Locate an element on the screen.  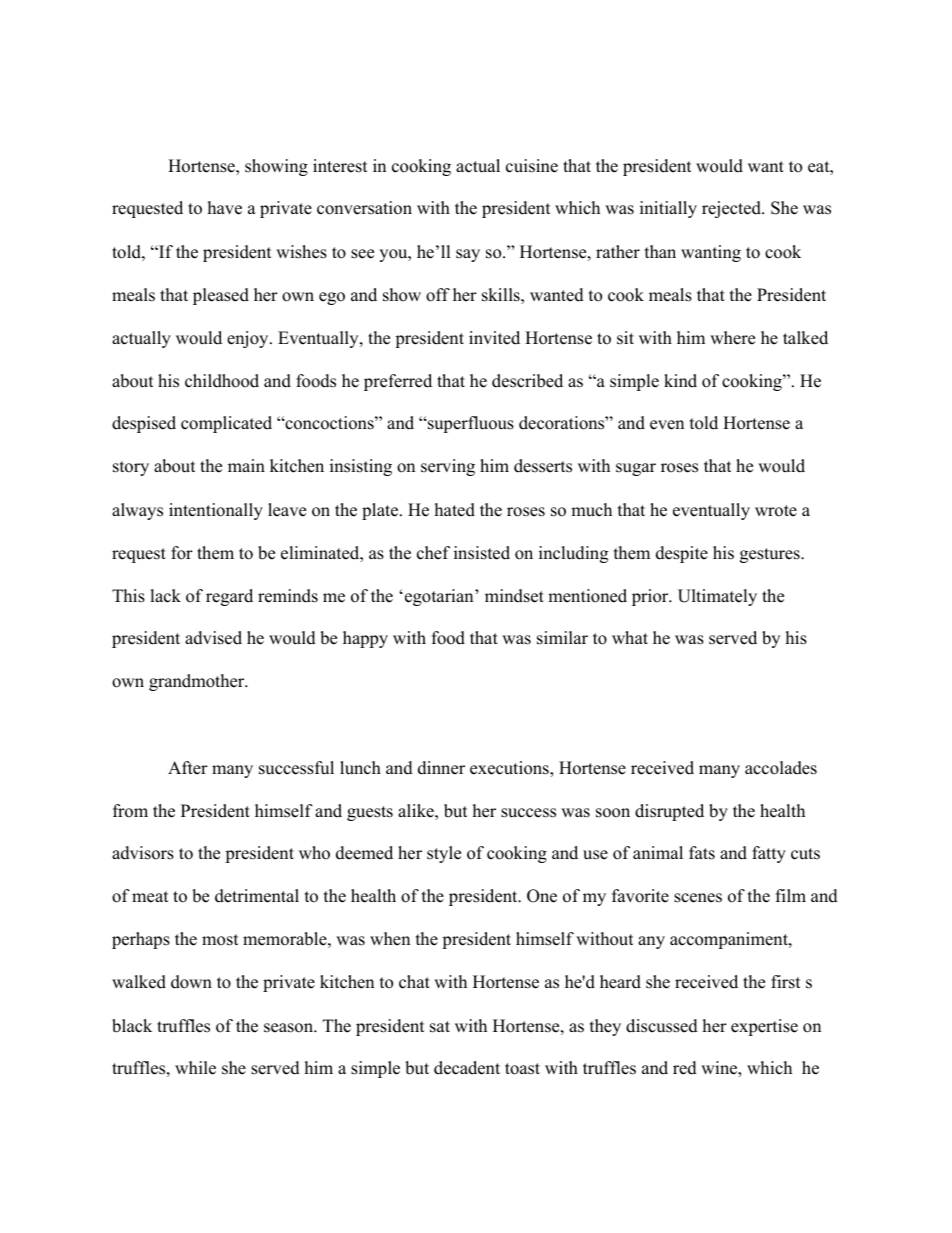
superfluous is located at coordinates (469, 424).
